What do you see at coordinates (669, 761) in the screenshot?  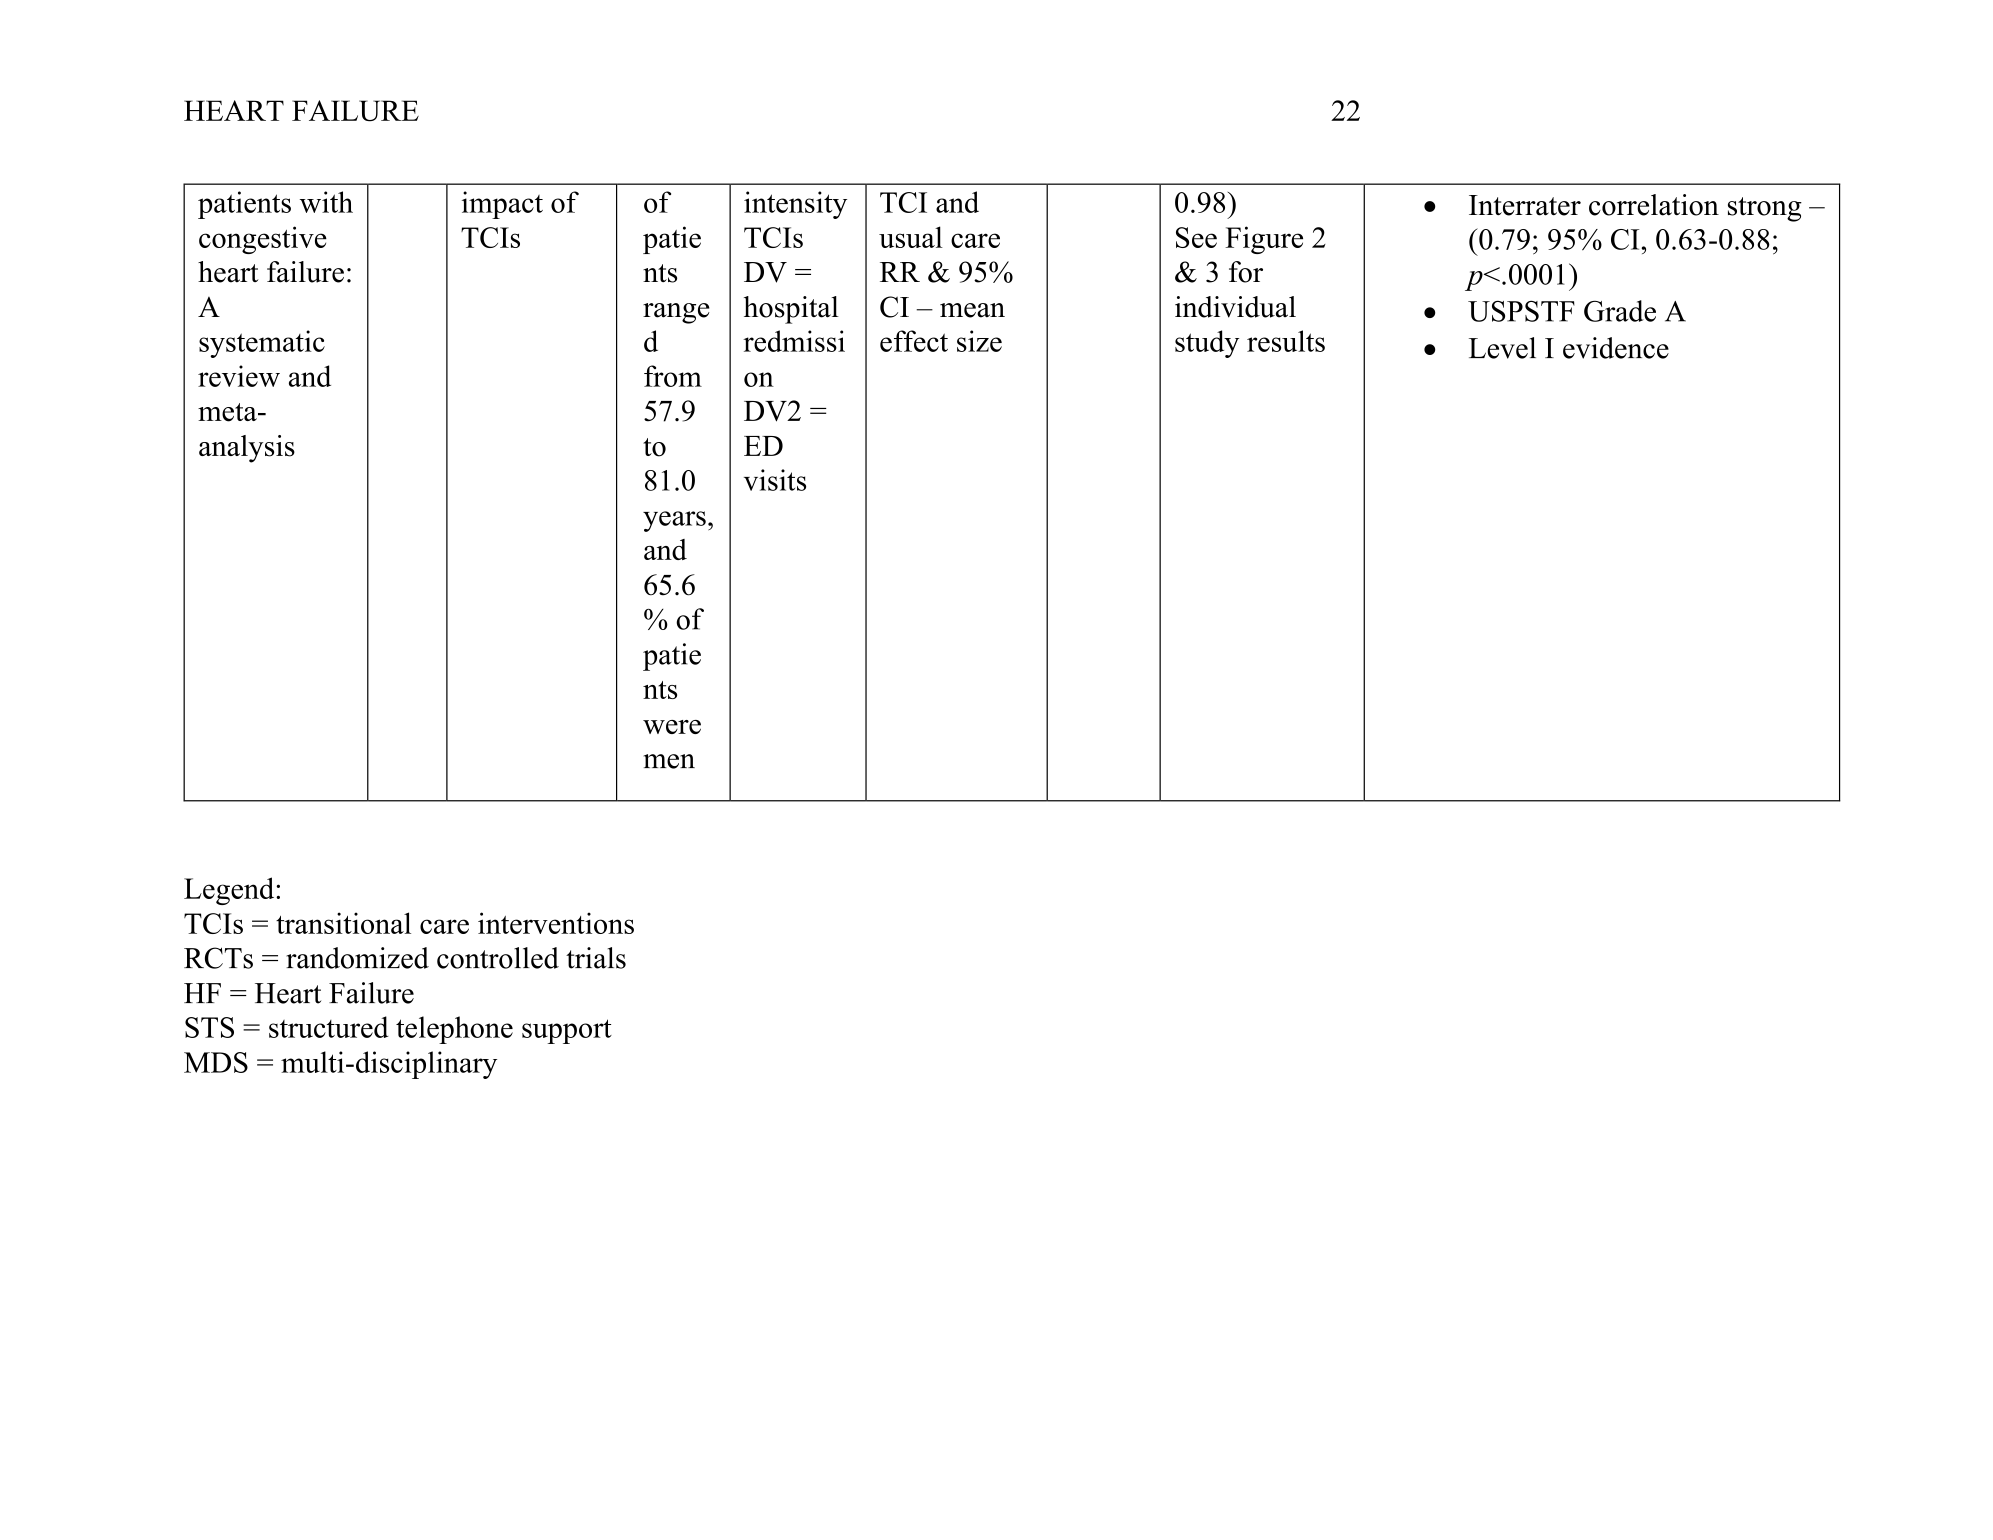 I see `men` at bounding box center [669, 761].
